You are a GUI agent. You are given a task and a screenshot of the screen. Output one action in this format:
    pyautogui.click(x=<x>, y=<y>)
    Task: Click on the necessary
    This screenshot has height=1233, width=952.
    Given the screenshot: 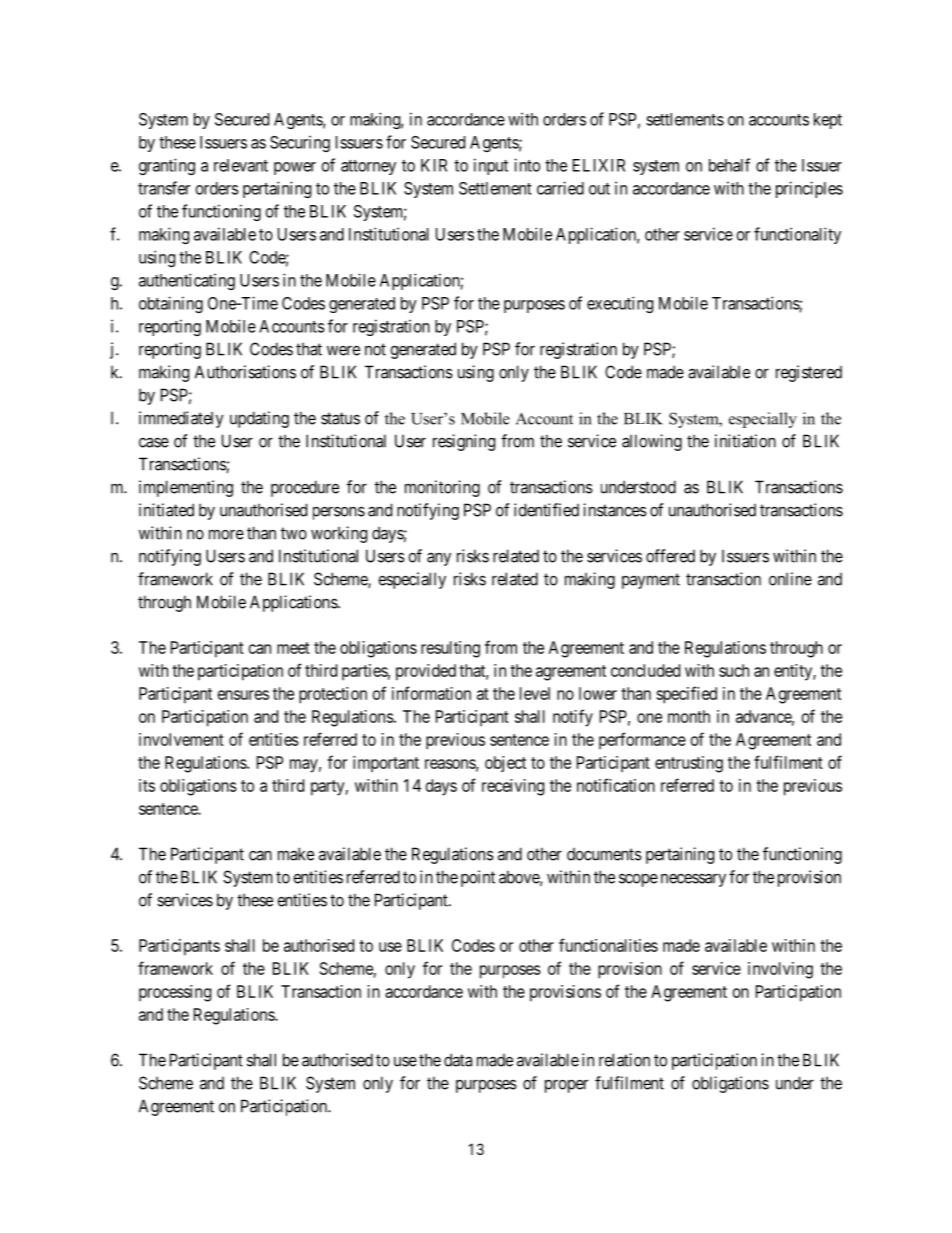 What is the action you would take?
    pyautogui.click(x=693, y=880)
